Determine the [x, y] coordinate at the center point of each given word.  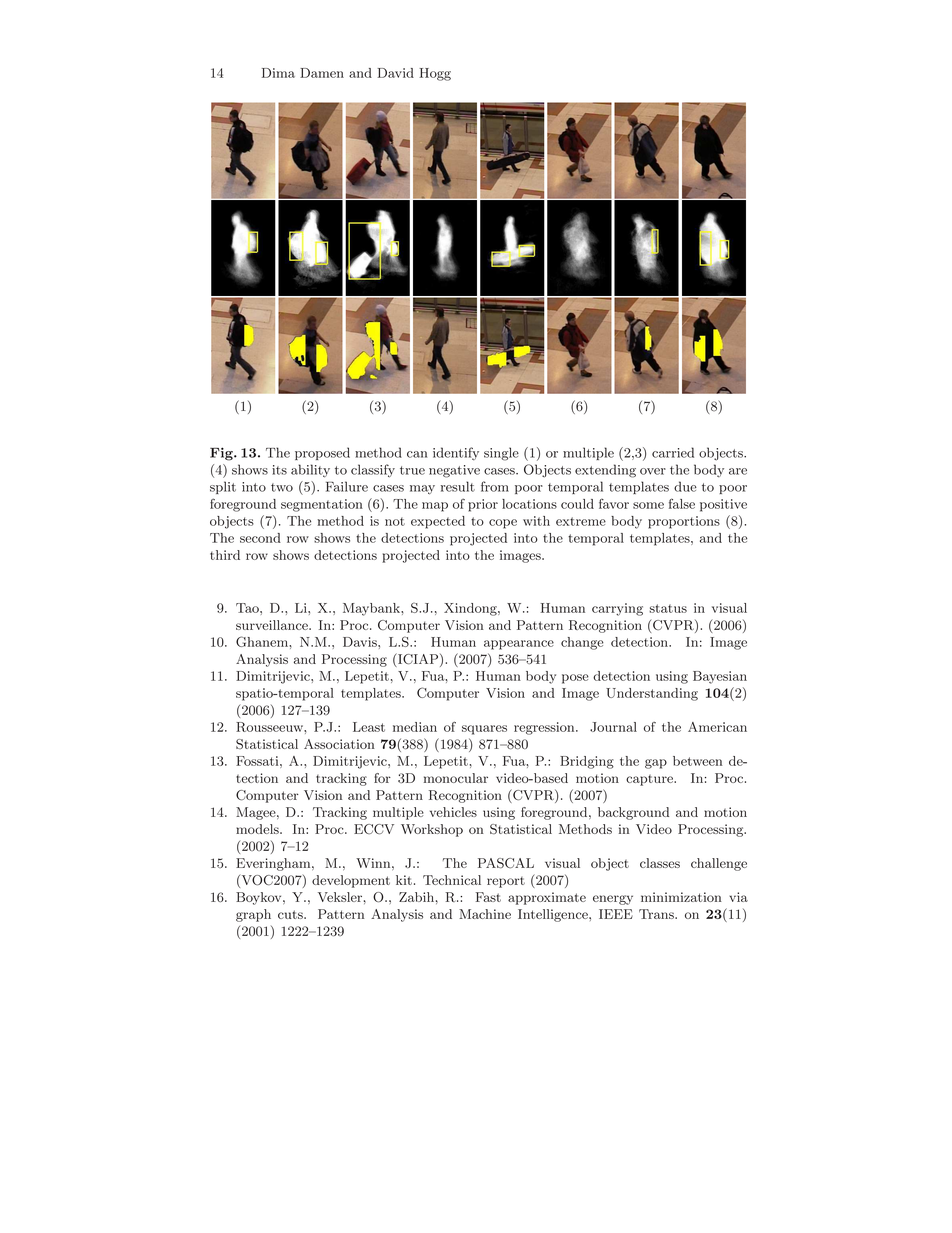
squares [484, 730]
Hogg [435, 74]
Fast [488, 897]
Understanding [652, 694]
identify [456, 453]
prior [483, 505]
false [682, 503]
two [282, 487]
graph [253, 915]
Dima [278, 73]
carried [673, 452]
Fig [222, 454]
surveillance [273, 625]
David [395, 73]
